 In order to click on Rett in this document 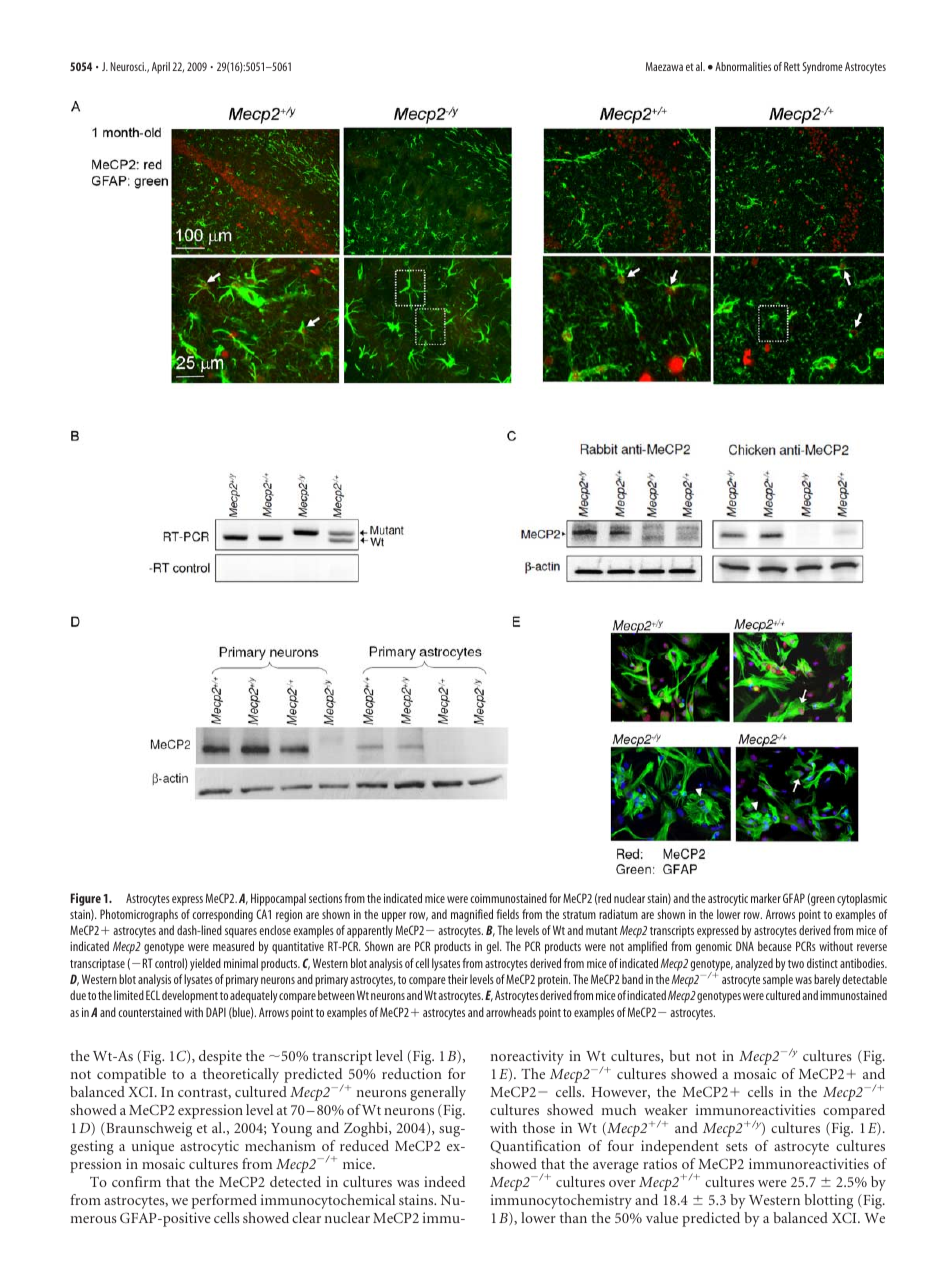, I will do `click(792, 66)`.
